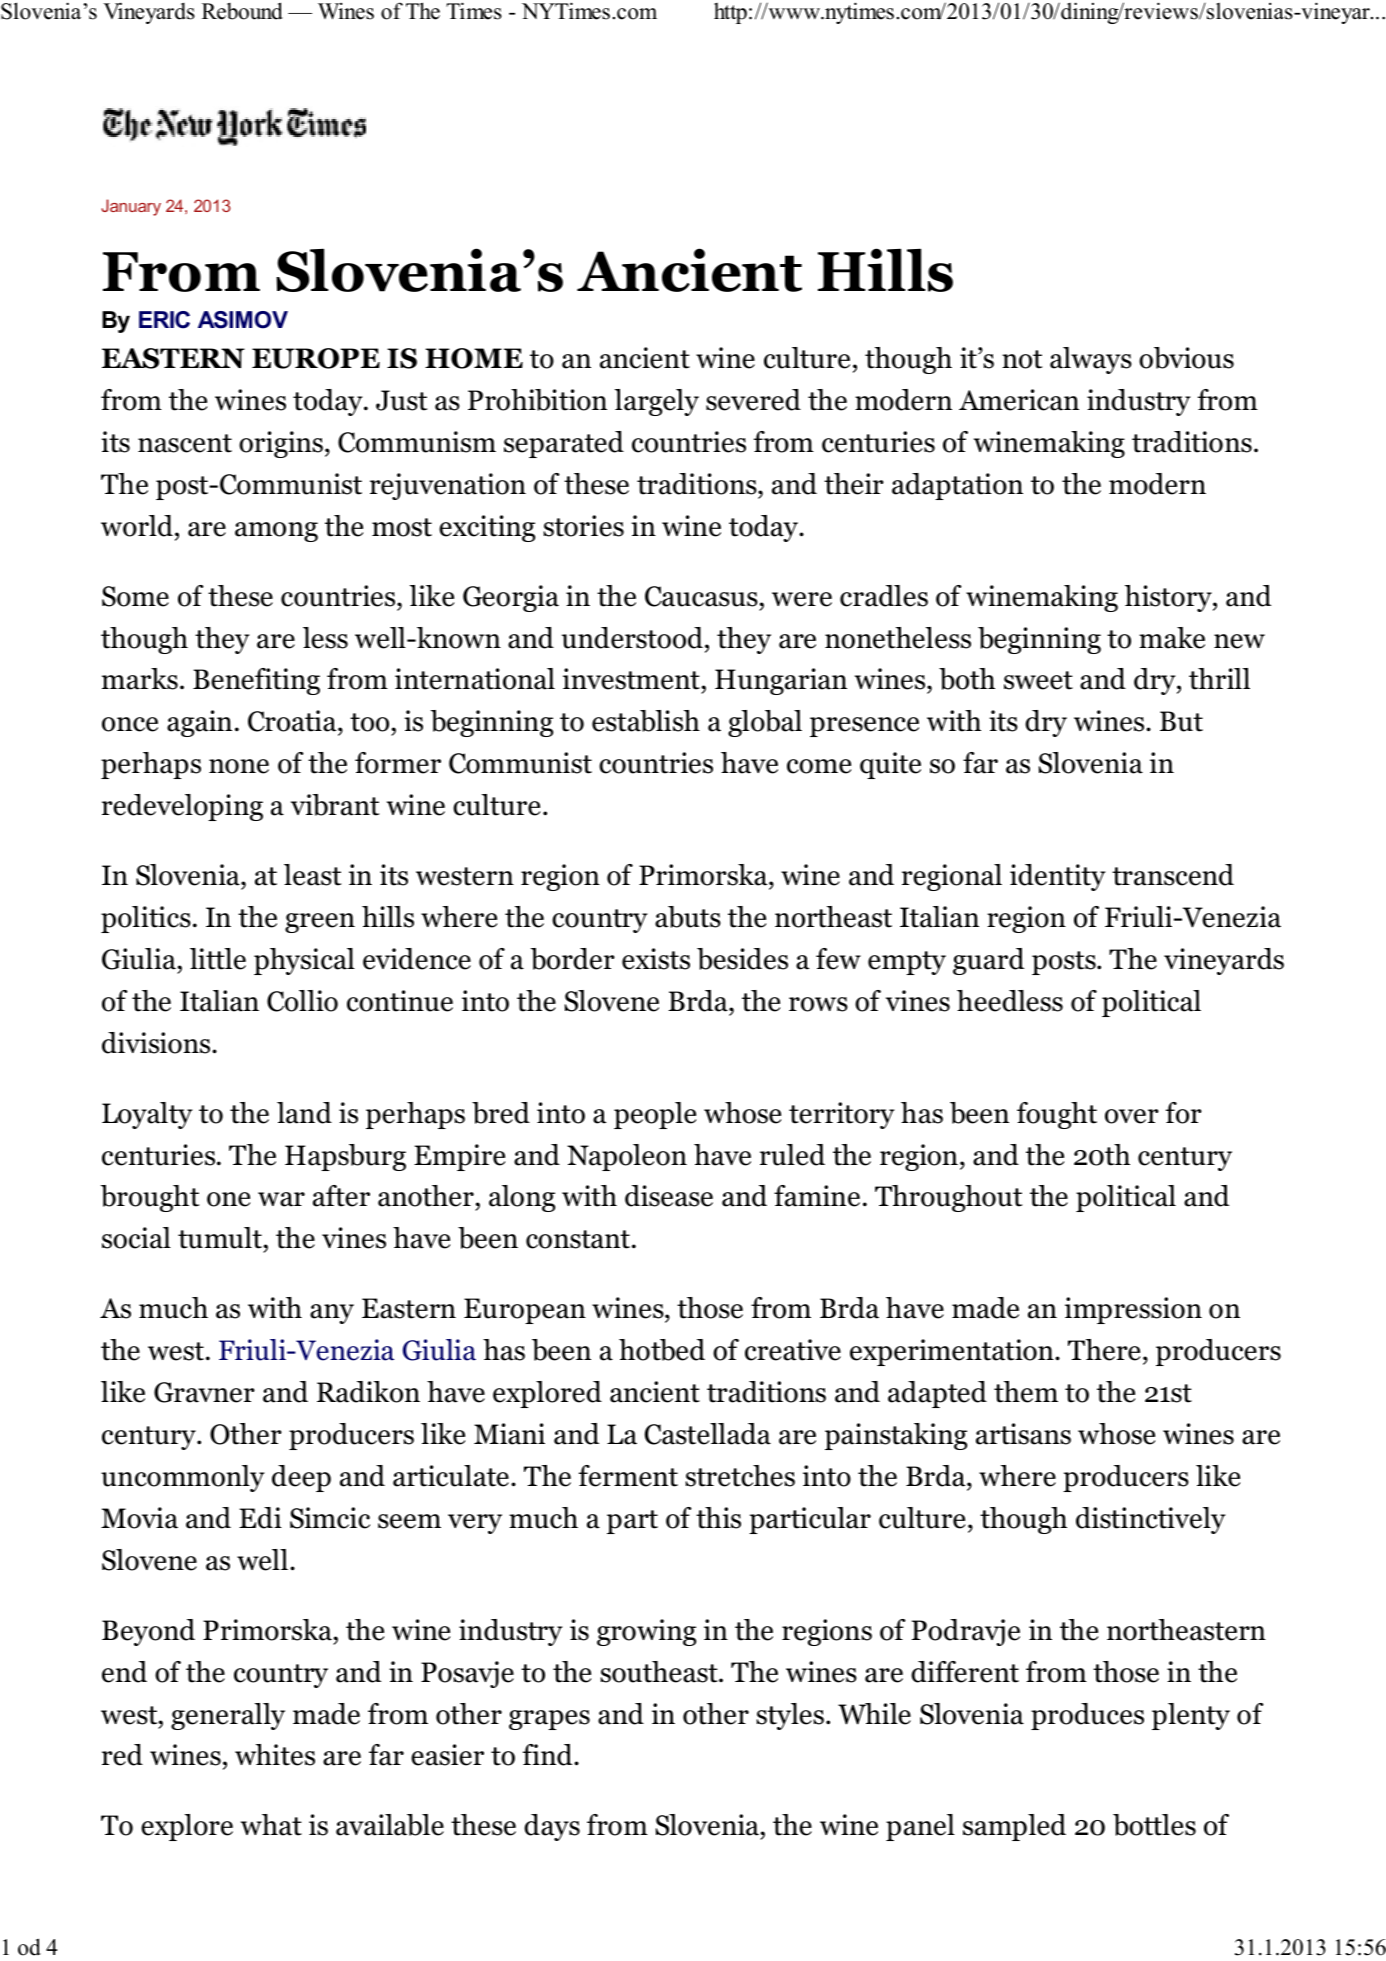  What do you see at coordinates (275, 1755) in the page?
I see `whites` at bounding box center [275, 1755].
